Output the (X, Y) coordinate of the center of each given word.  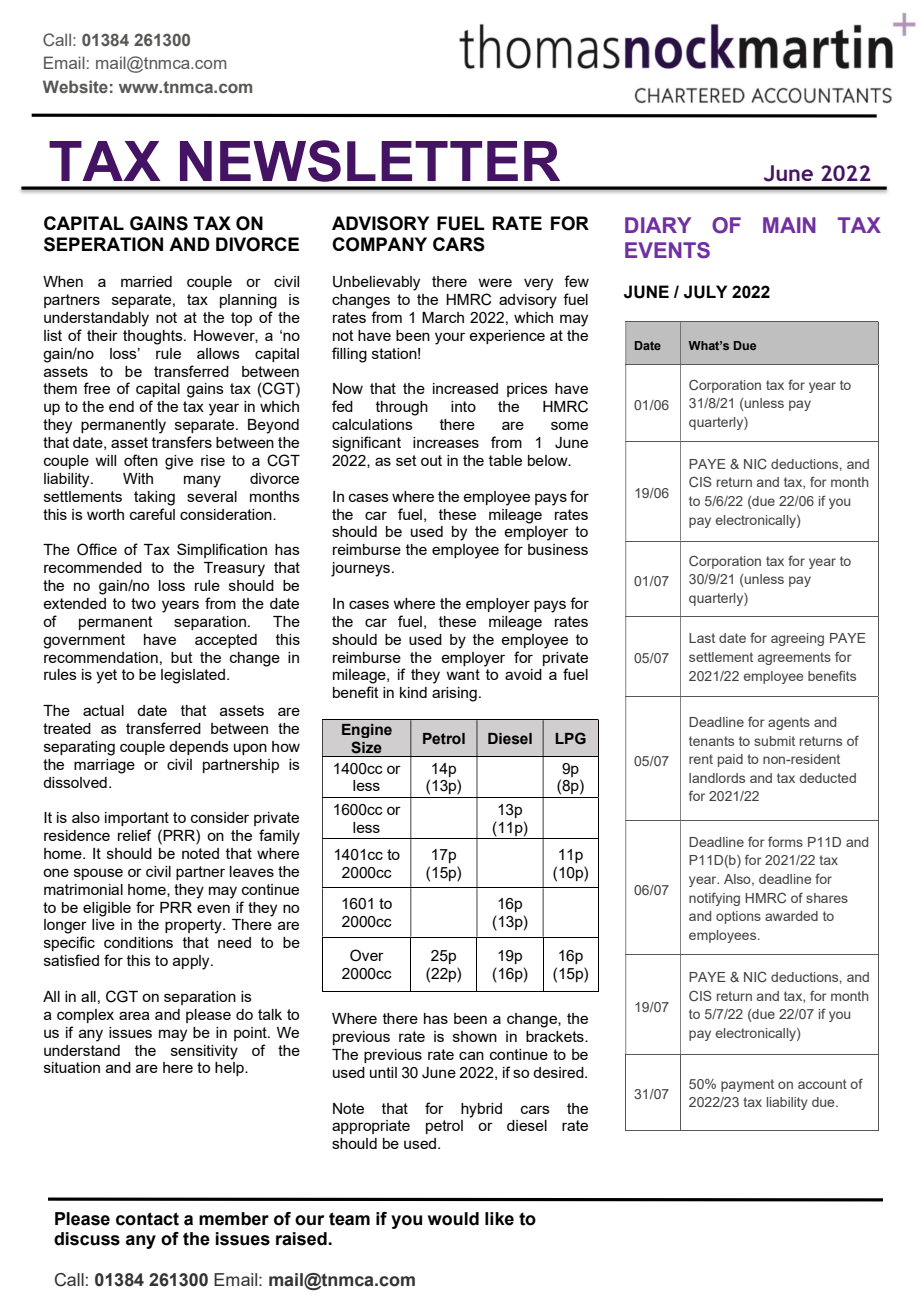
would (453, 1219)
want (463, 674)
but (182, 657)
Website (75, 86)
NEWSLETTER (370, 161)
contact (147, 1219)
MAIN (789, 225)
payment (747, 1085)
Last (702, 638)
